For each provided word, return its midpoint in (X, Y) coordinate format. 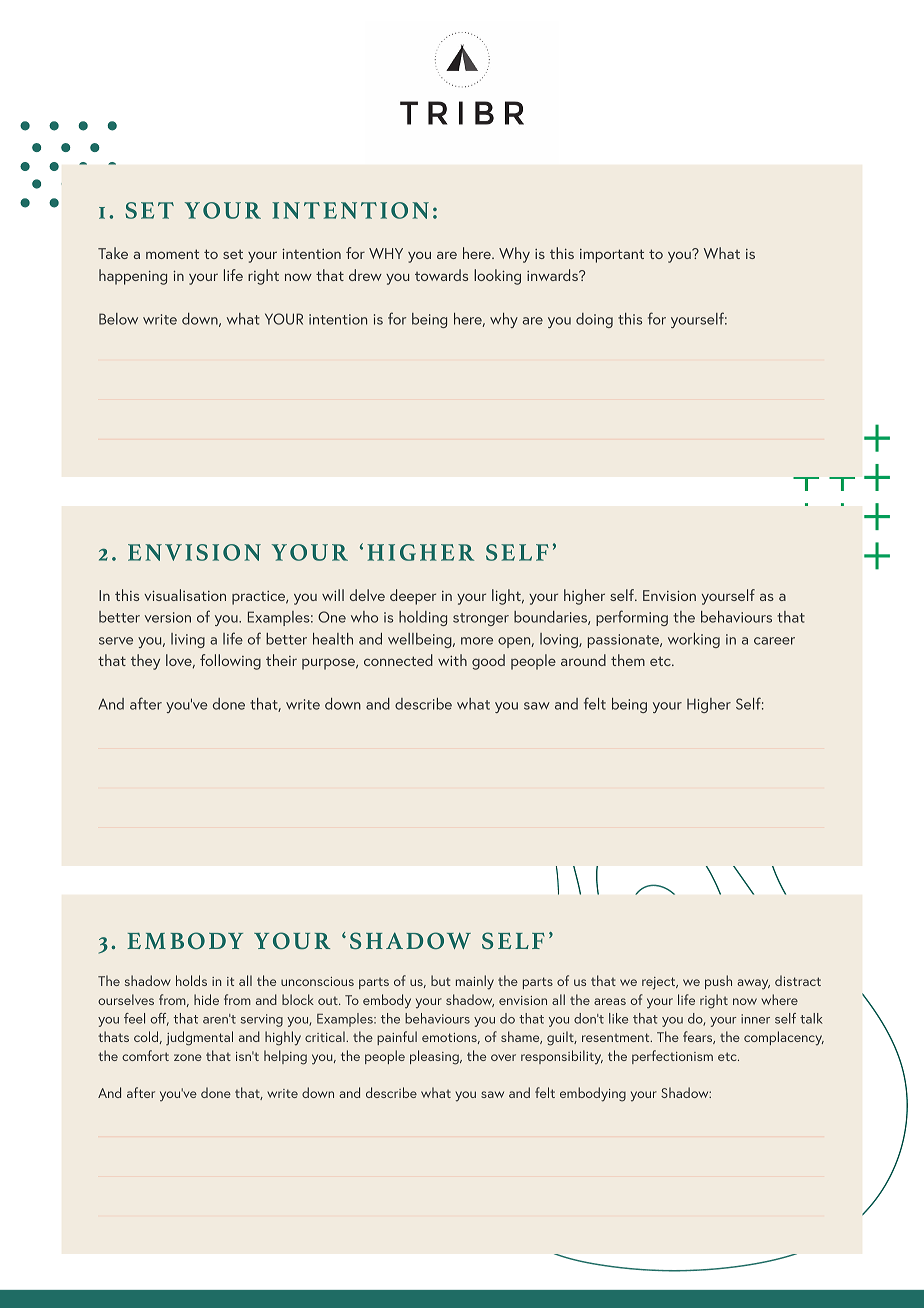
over (503, 1057)
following (230, 662)
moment (172, 254)
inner (755, 1019)
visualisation (185, 595)
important (612, 256)
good (488, 662)
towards (441, 275)
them (628, 660)
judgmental (199, 1038)
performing (632, 618)
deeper (413, 597)
